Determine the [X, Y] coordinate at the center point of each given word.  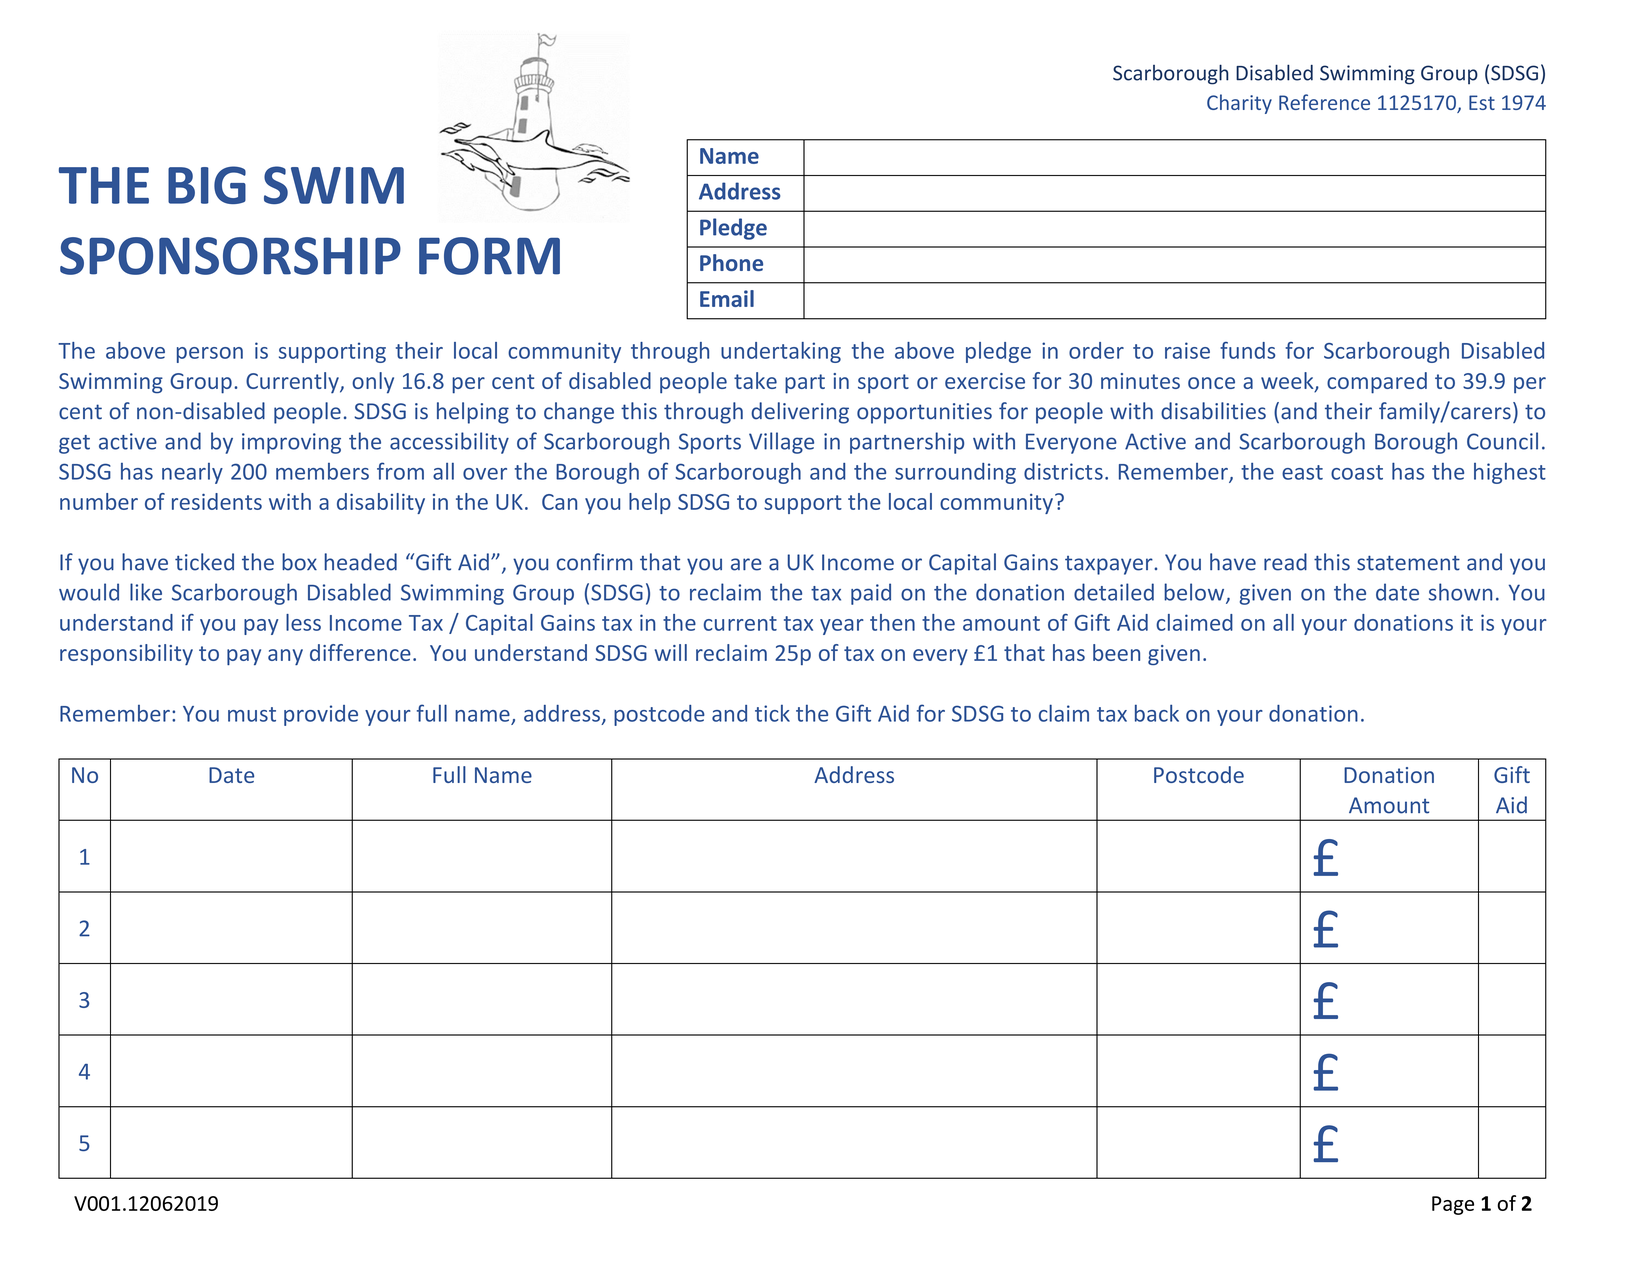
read [1285, 562]
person [210, 355]
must [252, 714]
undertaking [781, 352]
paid [871, 594]
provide [321, 715]
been [1116, 652]
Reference [1324, 102]
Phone [731, 262]
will [671, 652]
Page [1453, 1205]
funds [1247, 350]
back [1157, 713]
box [299, 562]
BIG [207, 185]
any [285, 657]
